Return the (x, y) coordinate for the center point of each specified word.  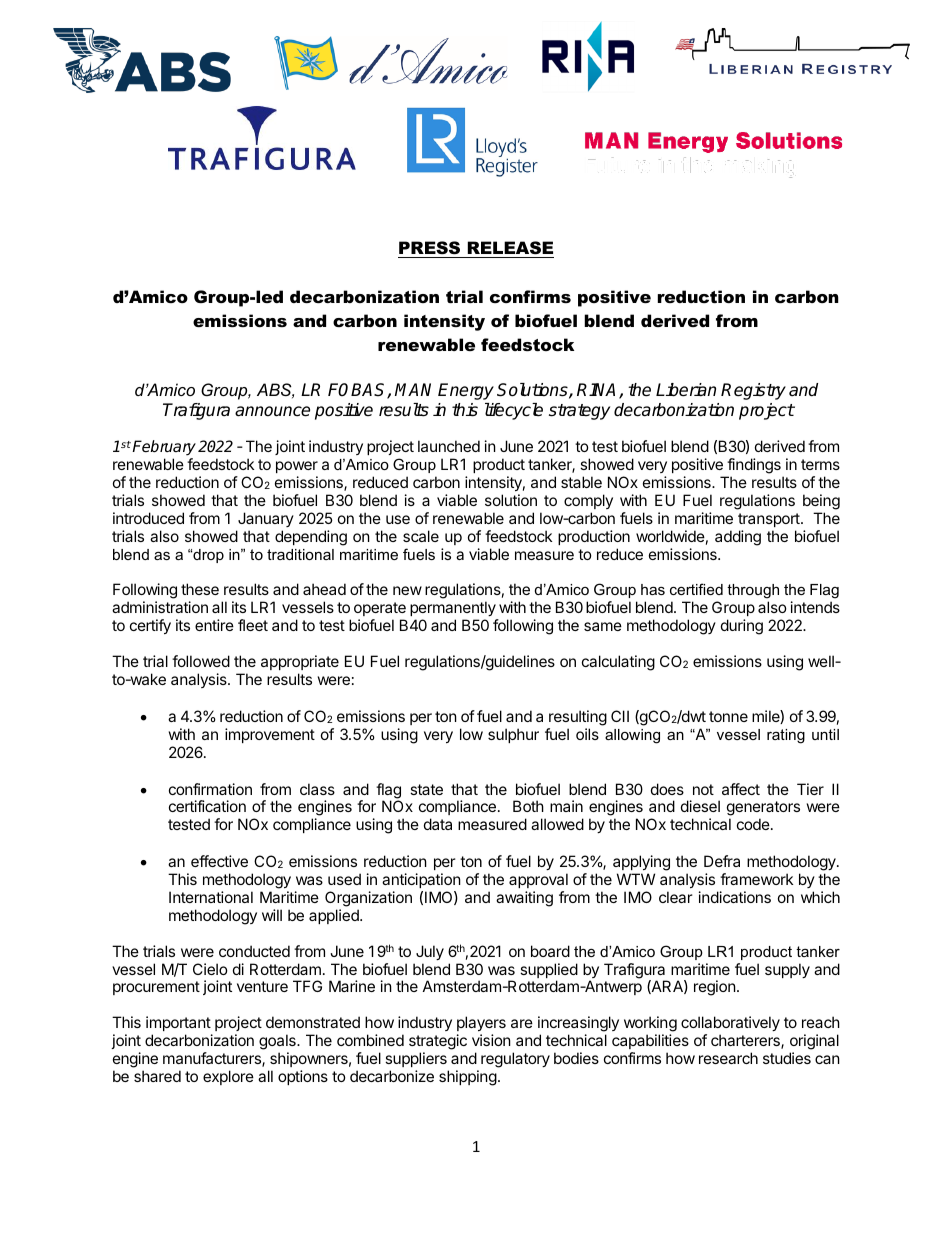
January (266, 519)
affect (741, 789)
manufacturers (213, 1059)
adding (738, 538)
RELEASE (509, 249)
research (728, 1058)
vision (491, 1040)
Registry (753, 391)
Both (528, 806)
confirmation (210, 789)
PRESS (430, 249)
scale (421, 536)
